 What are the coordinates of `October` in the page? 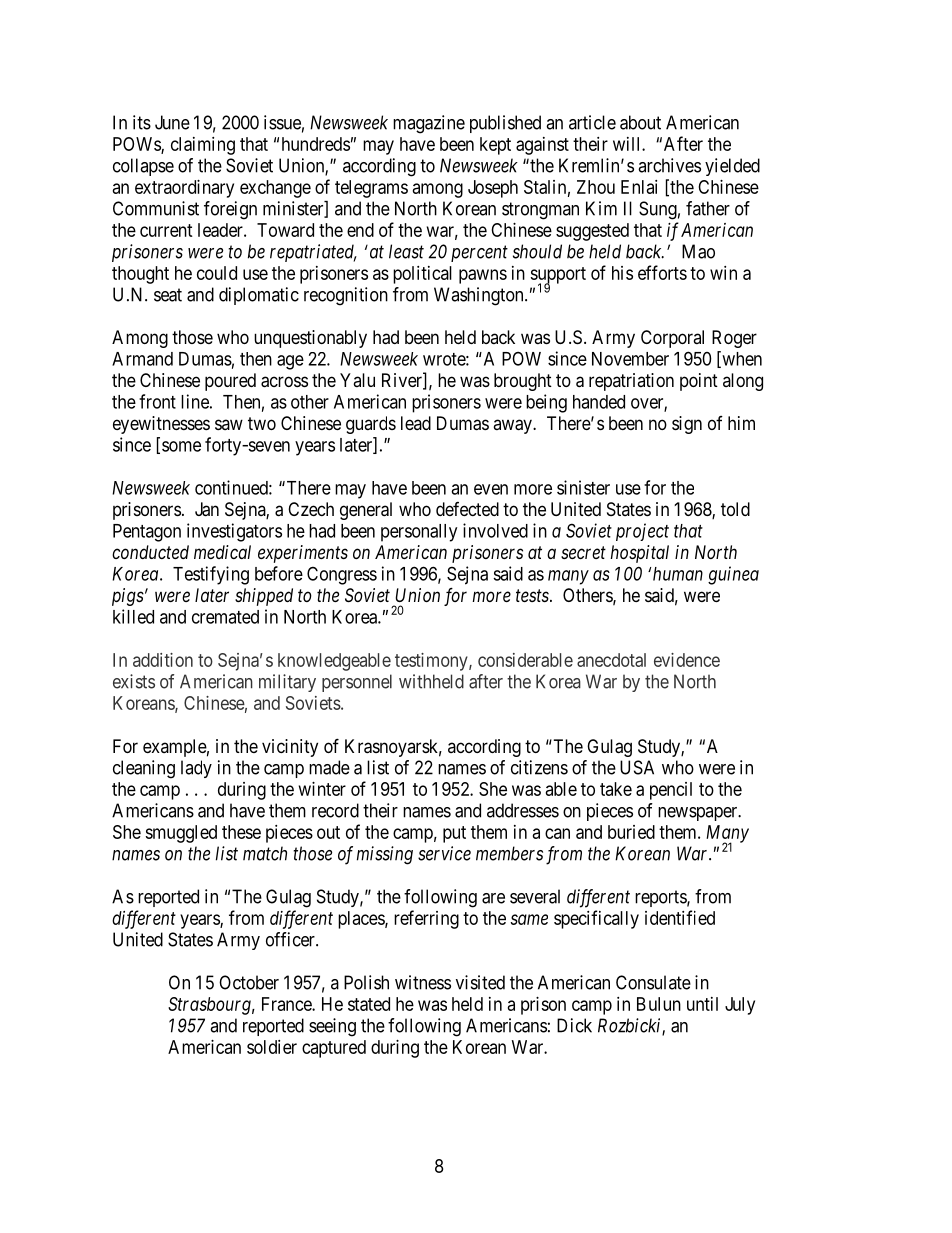 It's located at (249, 982).
